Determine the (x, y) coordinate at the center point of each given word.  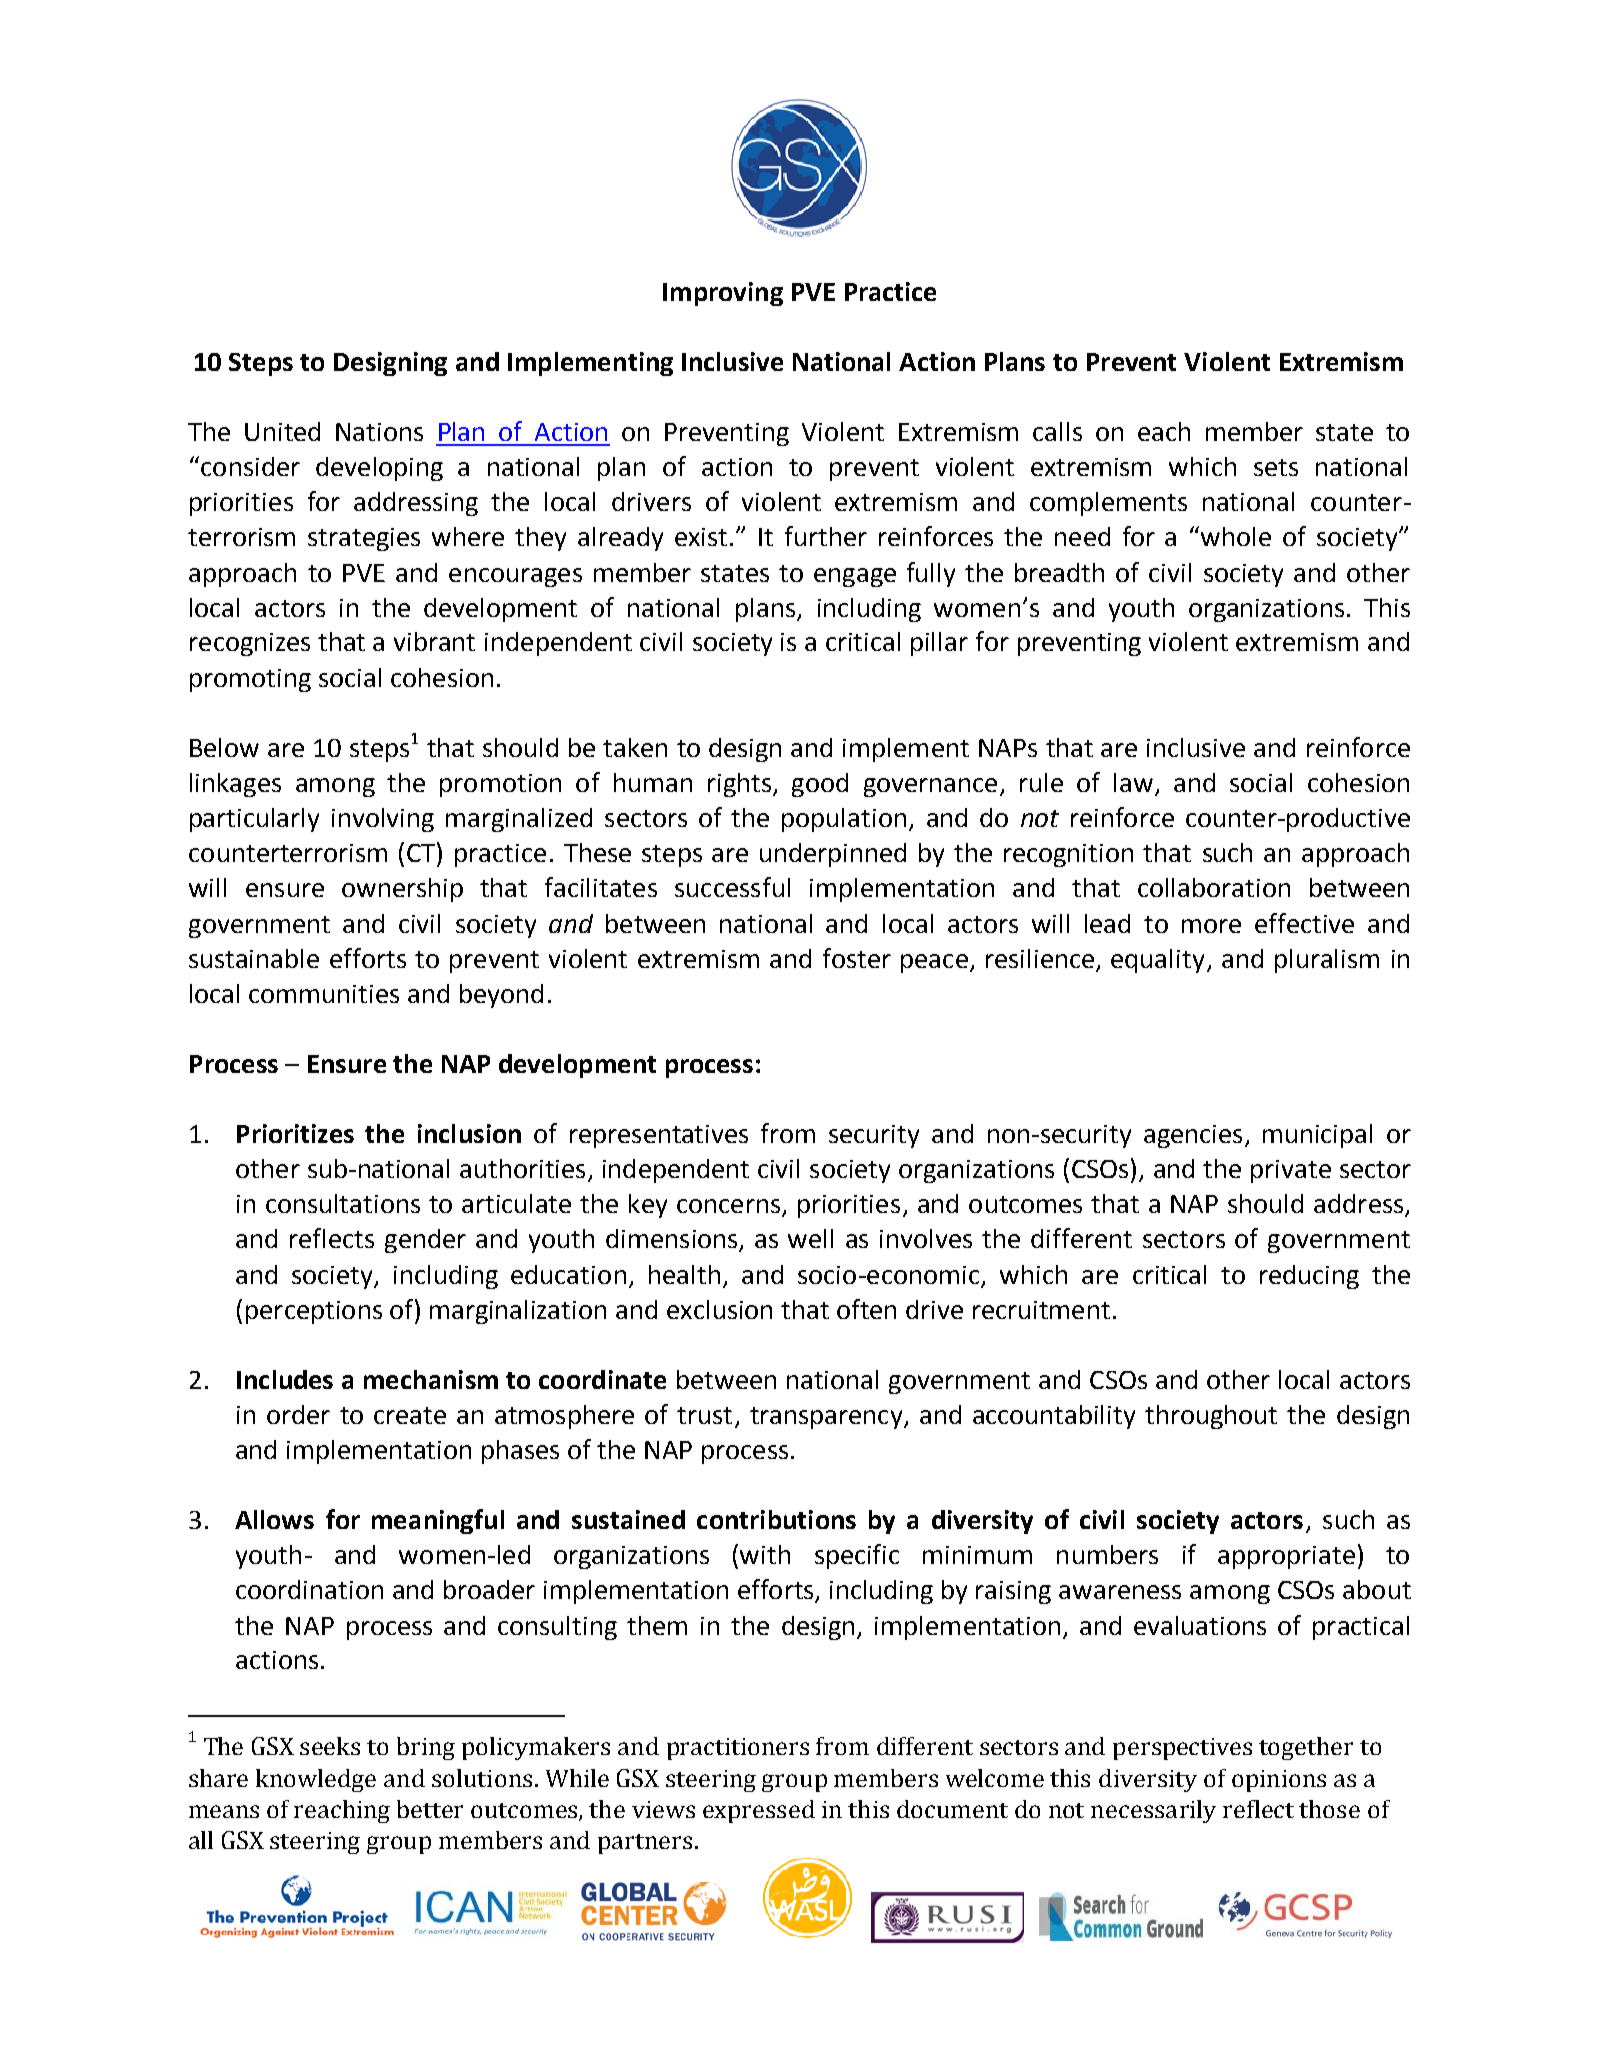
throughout (1211, 1417)
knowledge (316, 1780)
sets (1276, 467)
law (1133, 782)
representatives (659, 1136)
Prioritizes (295, 1133)
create (410, 1415)
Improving (723, 294)
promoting (250, 680)
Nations (379, 432)
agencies (1193, 1136)
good (820, 785)
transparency (827, 1418)
